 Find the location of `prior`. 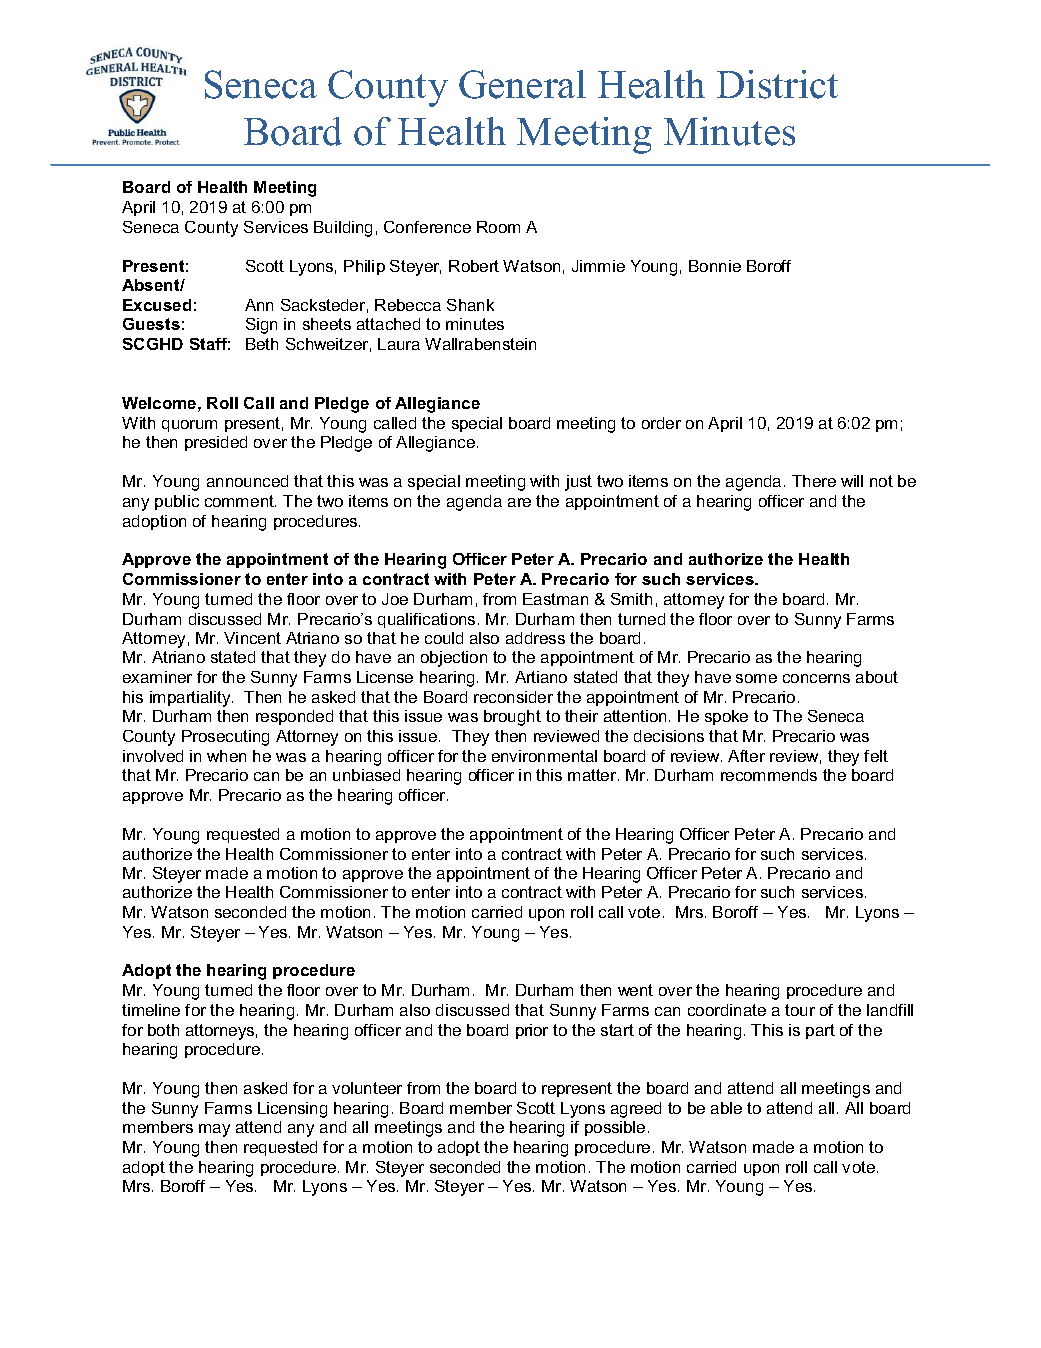

prior is located at coordinates (532, 1031).
